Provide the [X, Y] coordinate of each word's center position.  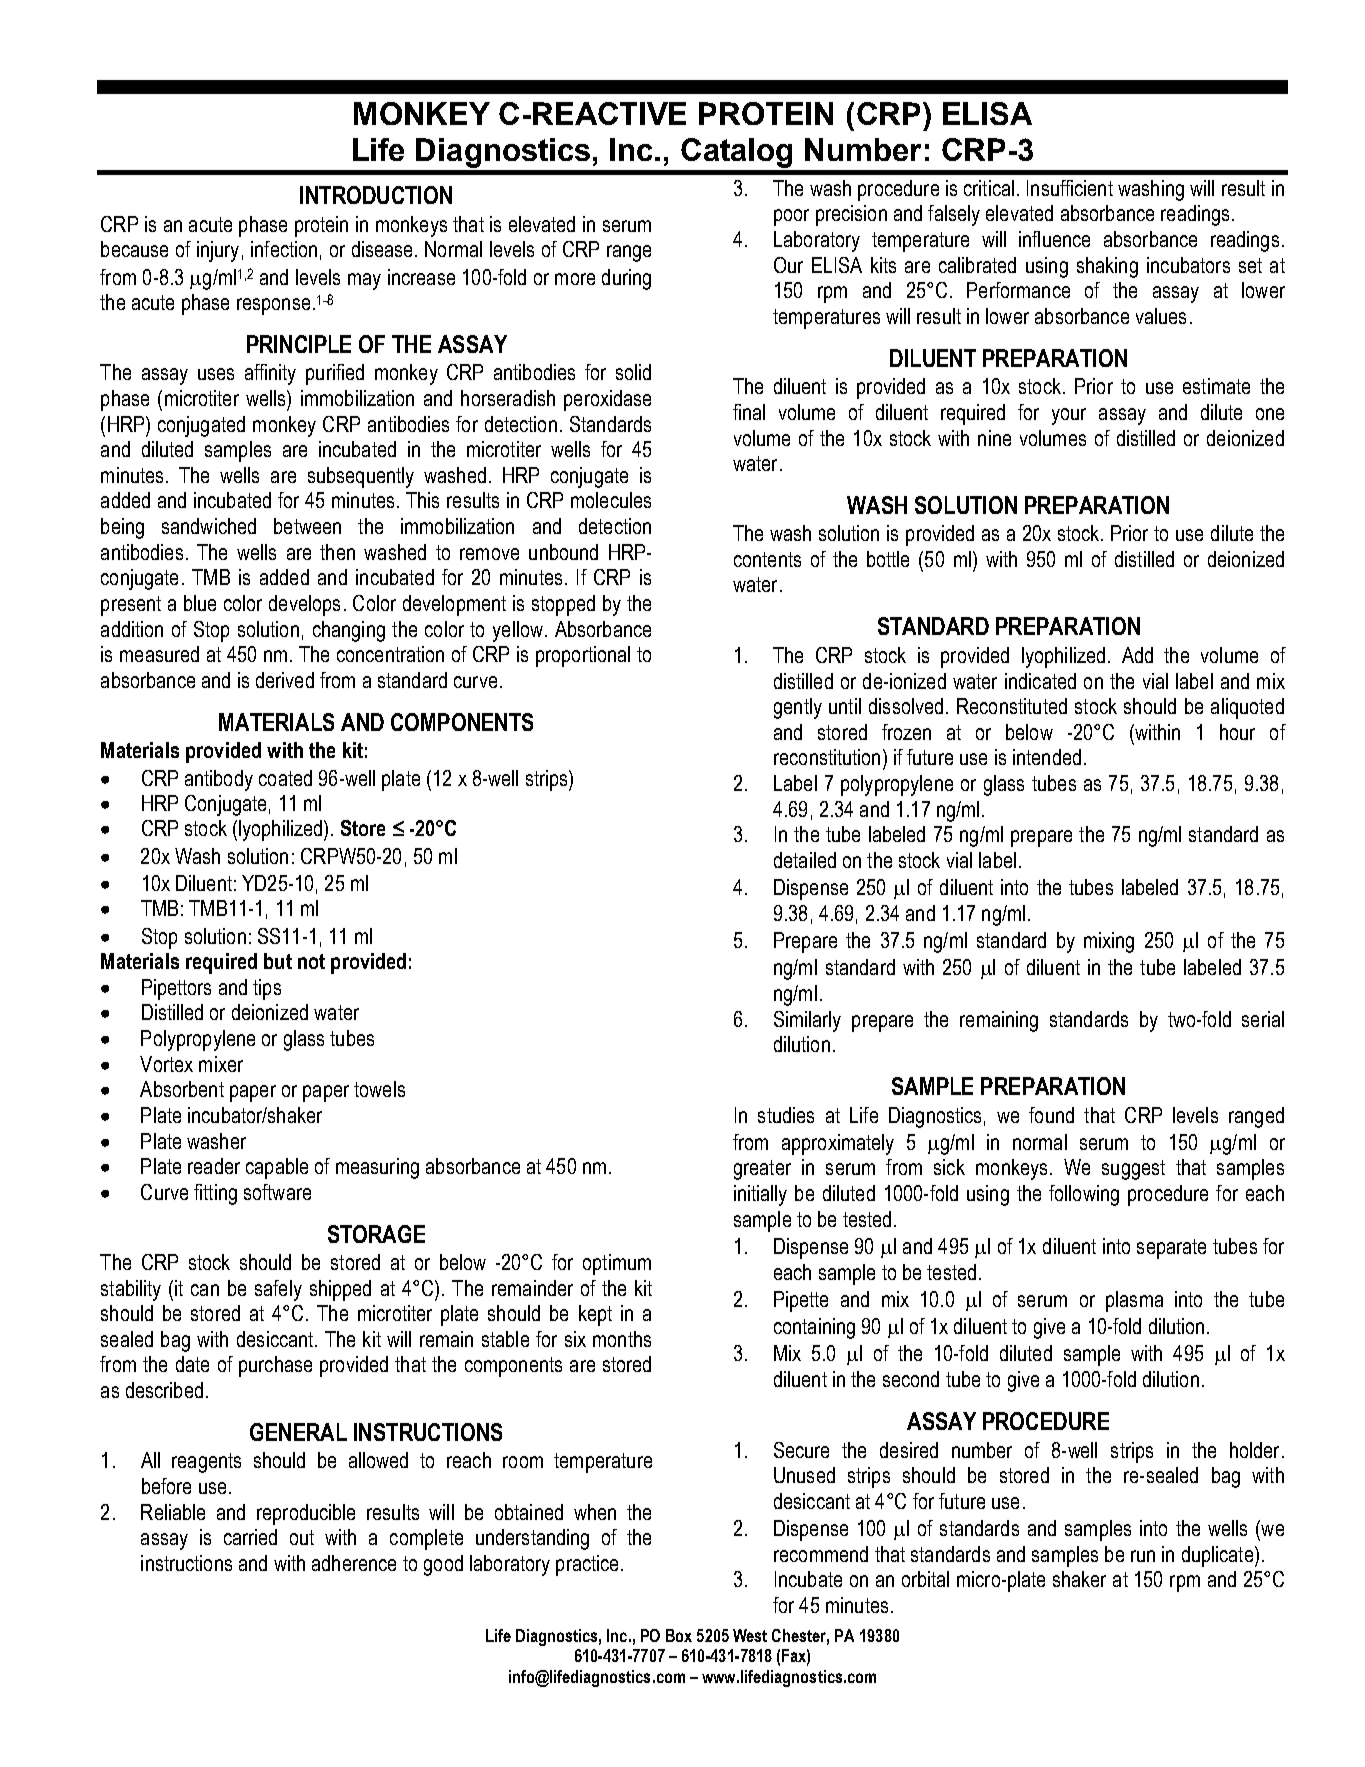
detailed [805, 860]
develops [304, 605]
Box [679, 1635]
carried [250, 1537]
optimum [617, 1264]
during [626, 279]
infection [284, 249]
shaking [1107, 267]
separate [1171, 1249]
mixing [1109, 942]
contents [767, 559]
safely [278, 1290]
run [1143, 1556]
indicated [1040, 681]
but [278, 961]
